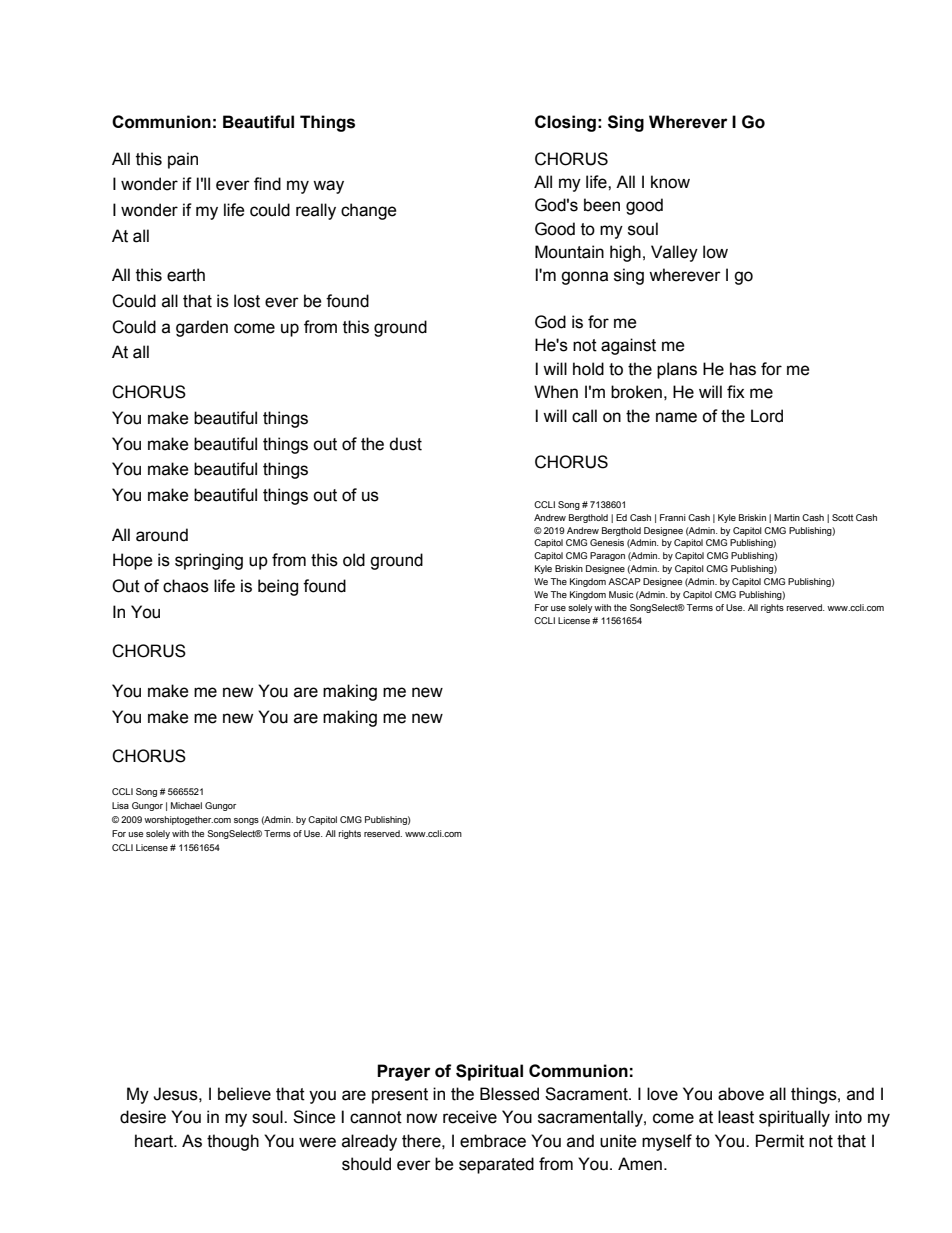 This screenshot has height=1233, width=952. What do you see at coordinates (493, 1141) in the screenshot?
I see `embrace` at bounding box center [493, 1141].
